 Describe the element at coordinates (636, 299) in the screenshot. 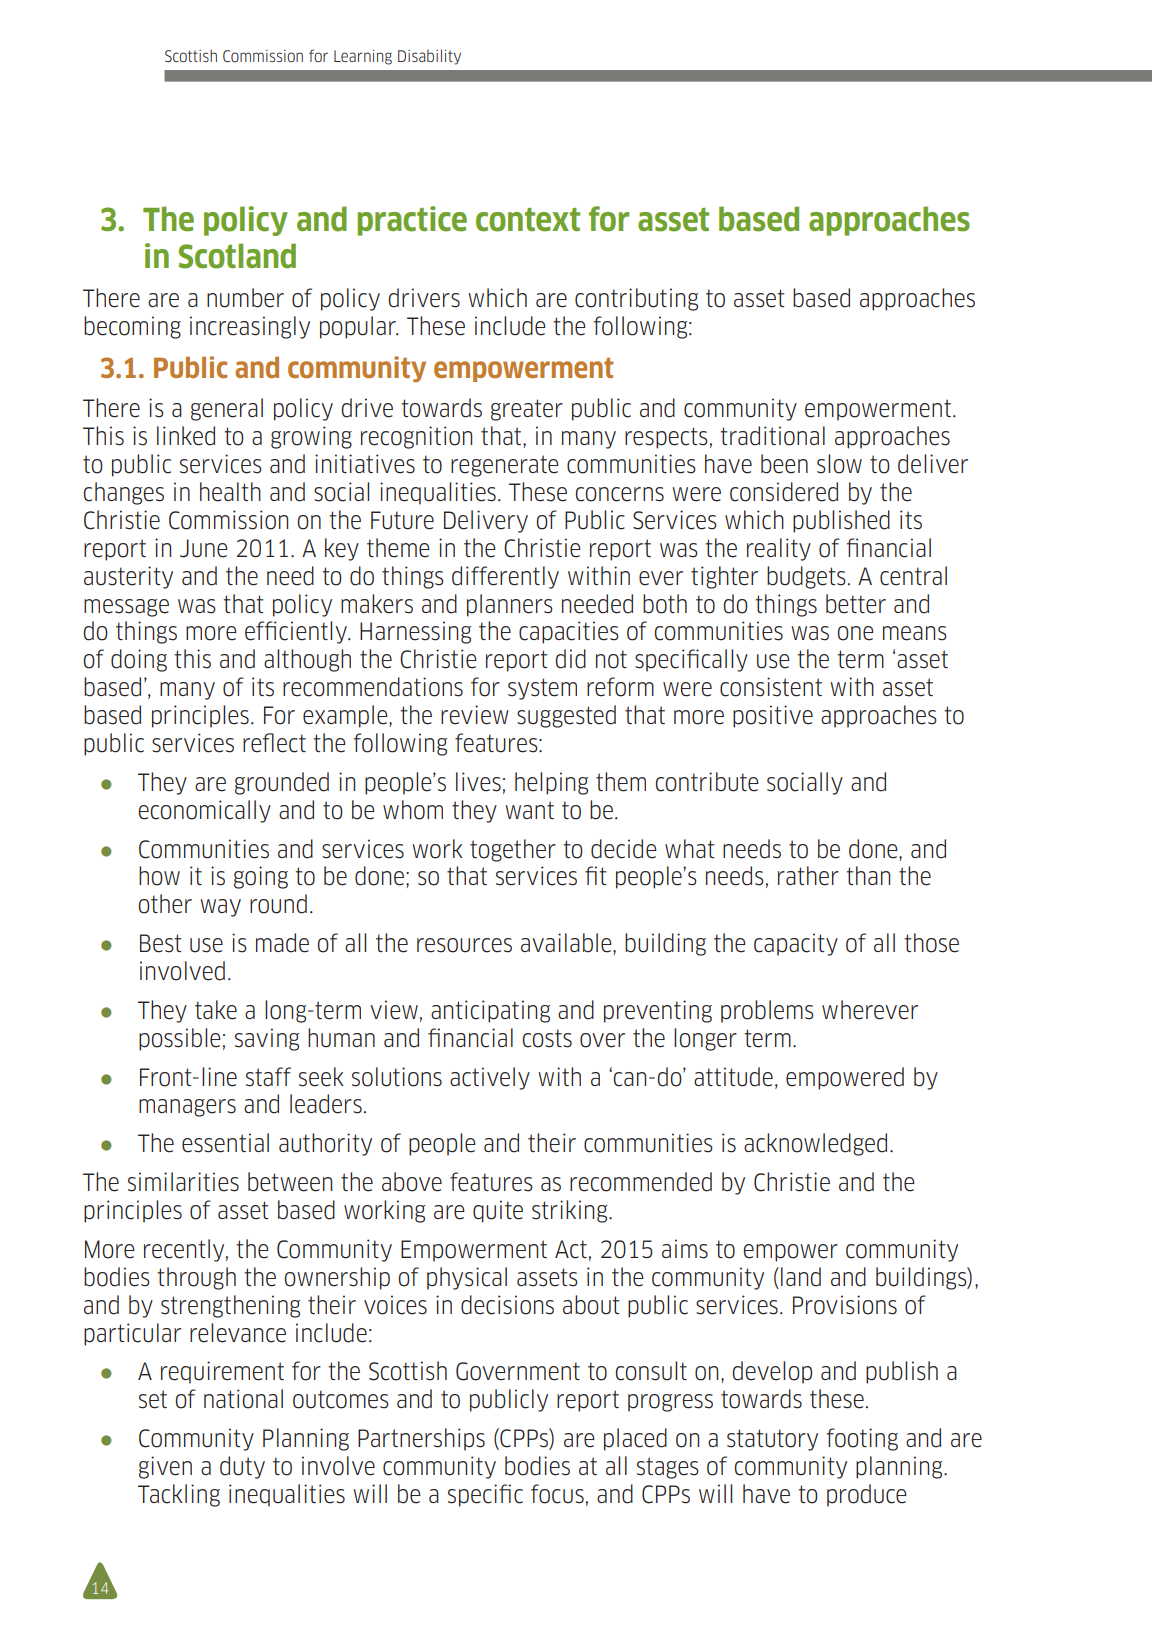

I see `contributing` at that location.
